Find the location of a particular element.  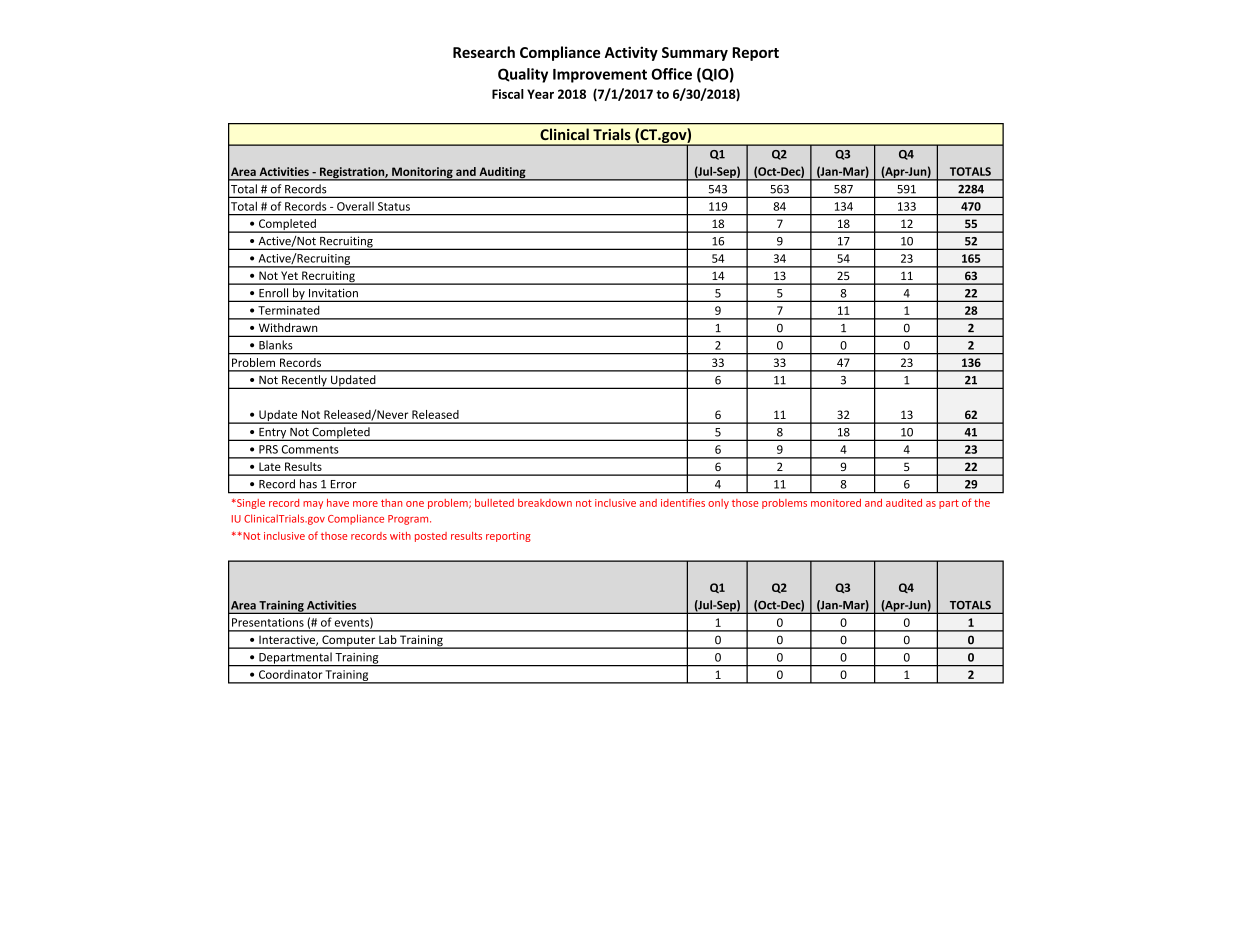

Improvement is located at coordinates (600, 76).
